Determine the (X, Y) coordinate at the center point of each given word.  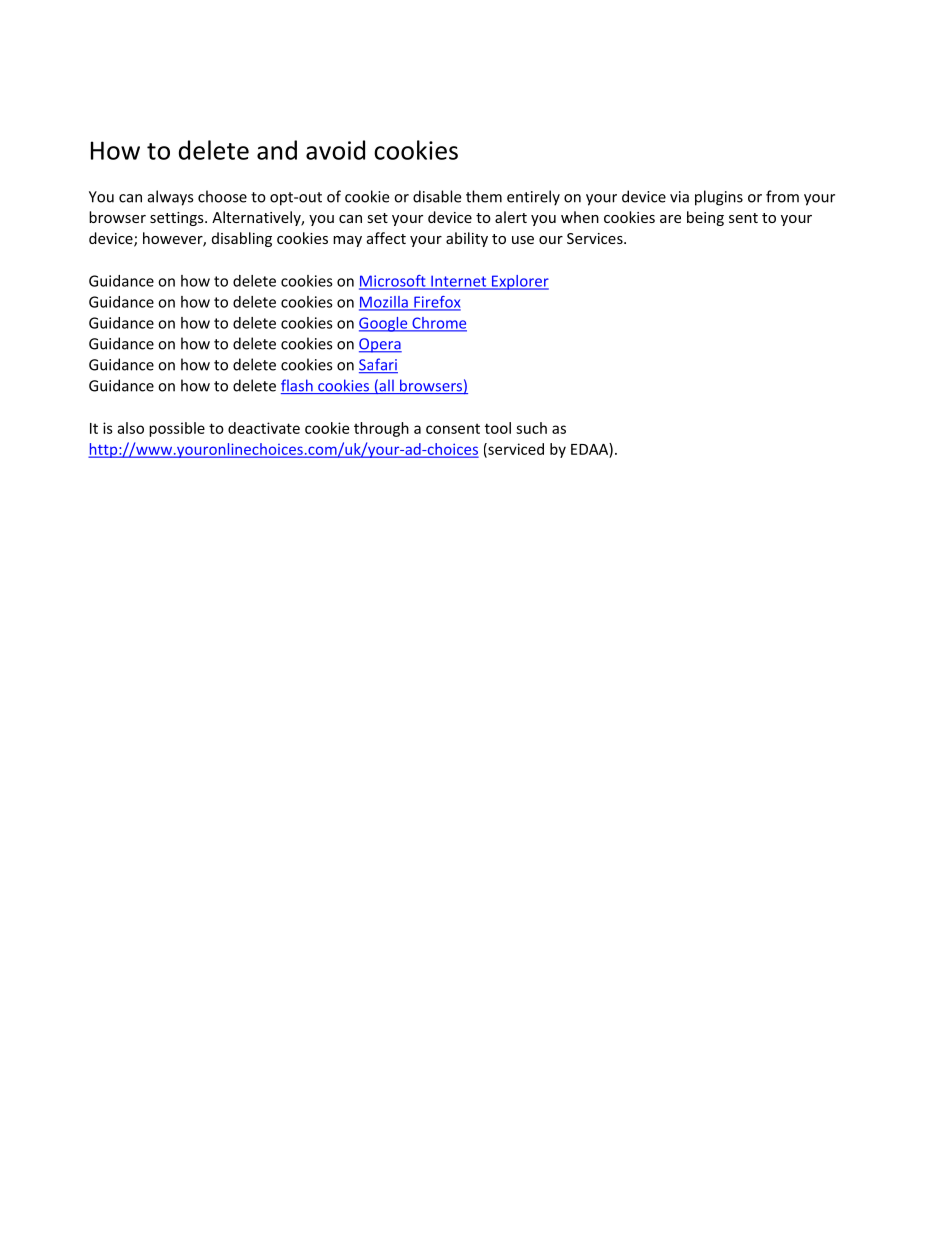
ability (467, 239)
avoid (335, 150)
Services (596, 238)
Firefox (436, 303)
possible (177, 429)
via (679, 197)
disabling (242, 239)
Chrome (438, 324)
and (277, 150)
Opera (380, 345)
